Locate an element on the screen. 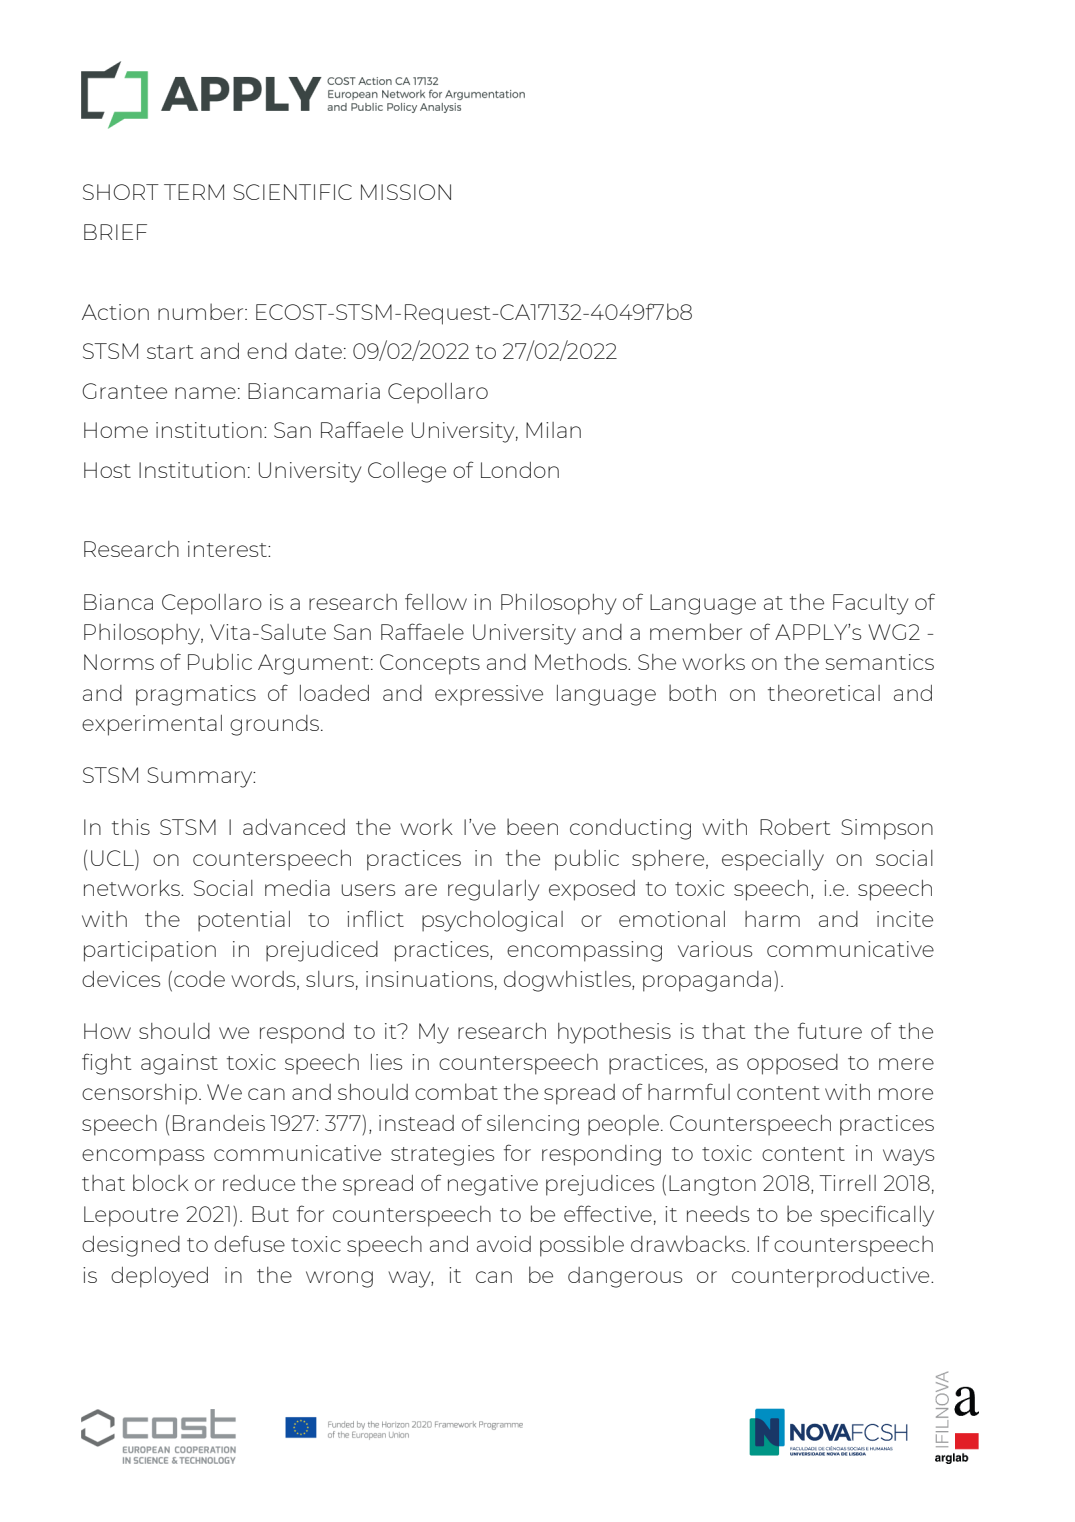 The height and width of the screenshot is (1522, 1075). code is located at coordinates (199, 979).
